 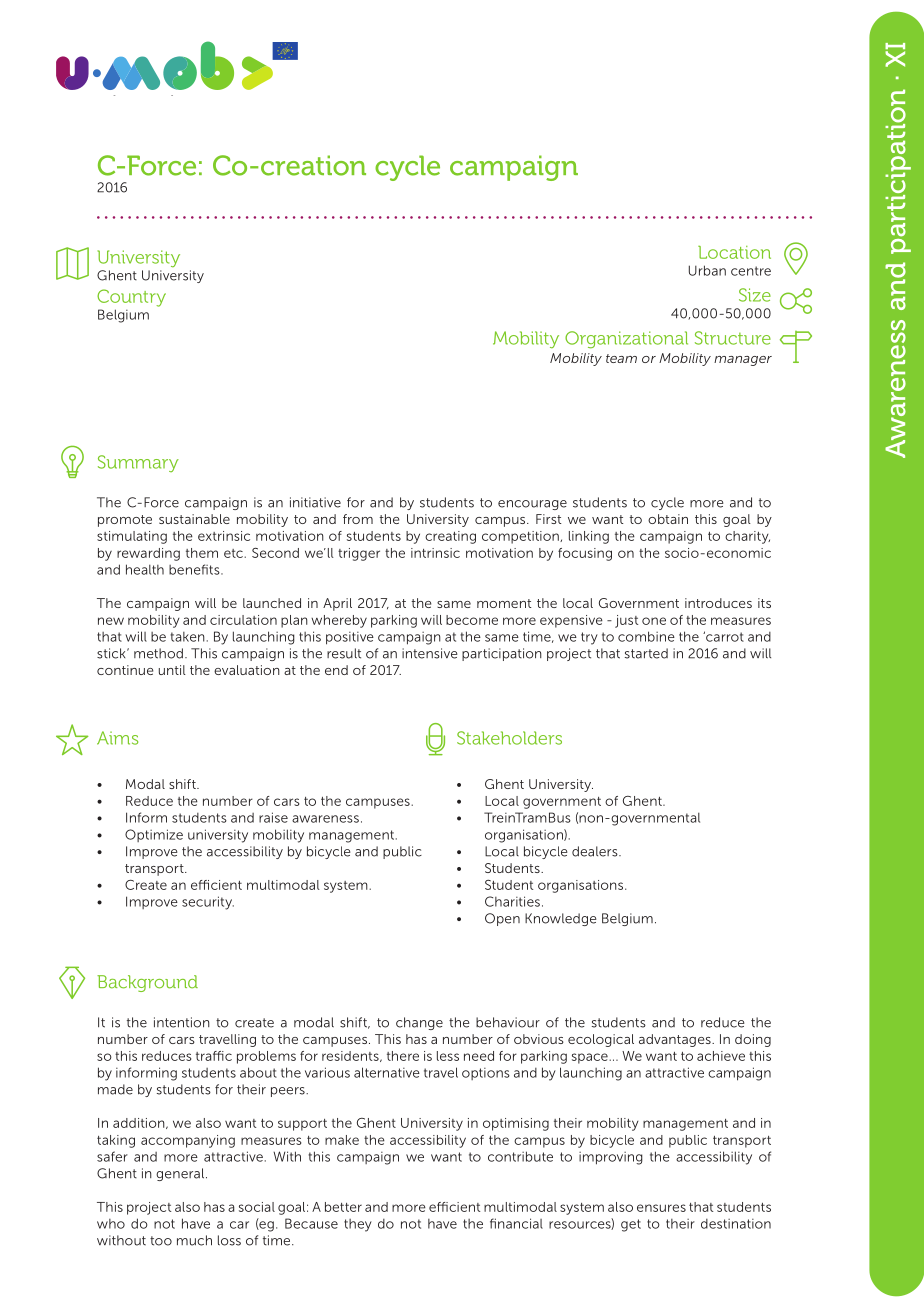 I want to click on Country, so click(x=131, y=298).
